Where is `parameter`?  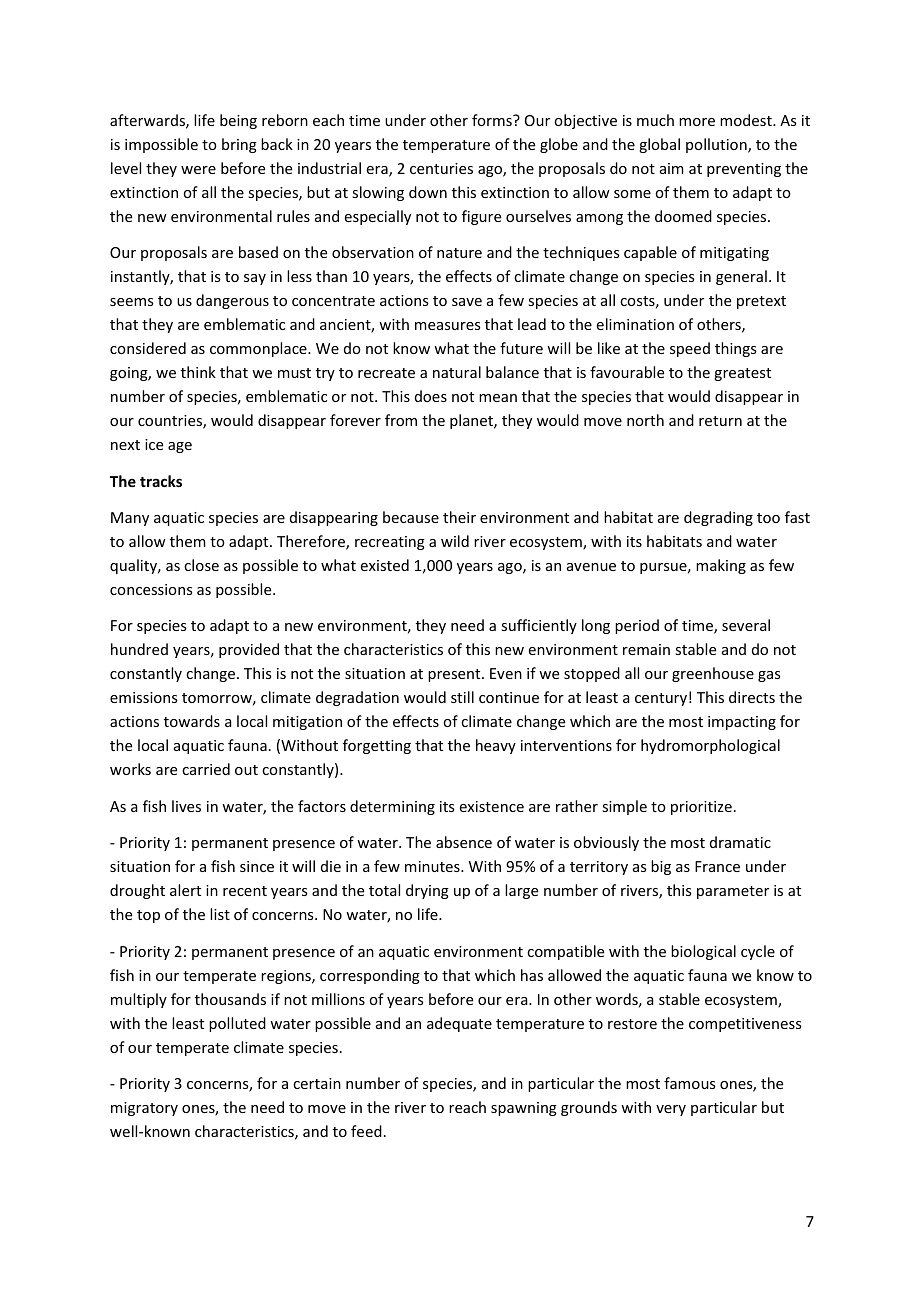 parameter is located at coordinates (733, 892).
